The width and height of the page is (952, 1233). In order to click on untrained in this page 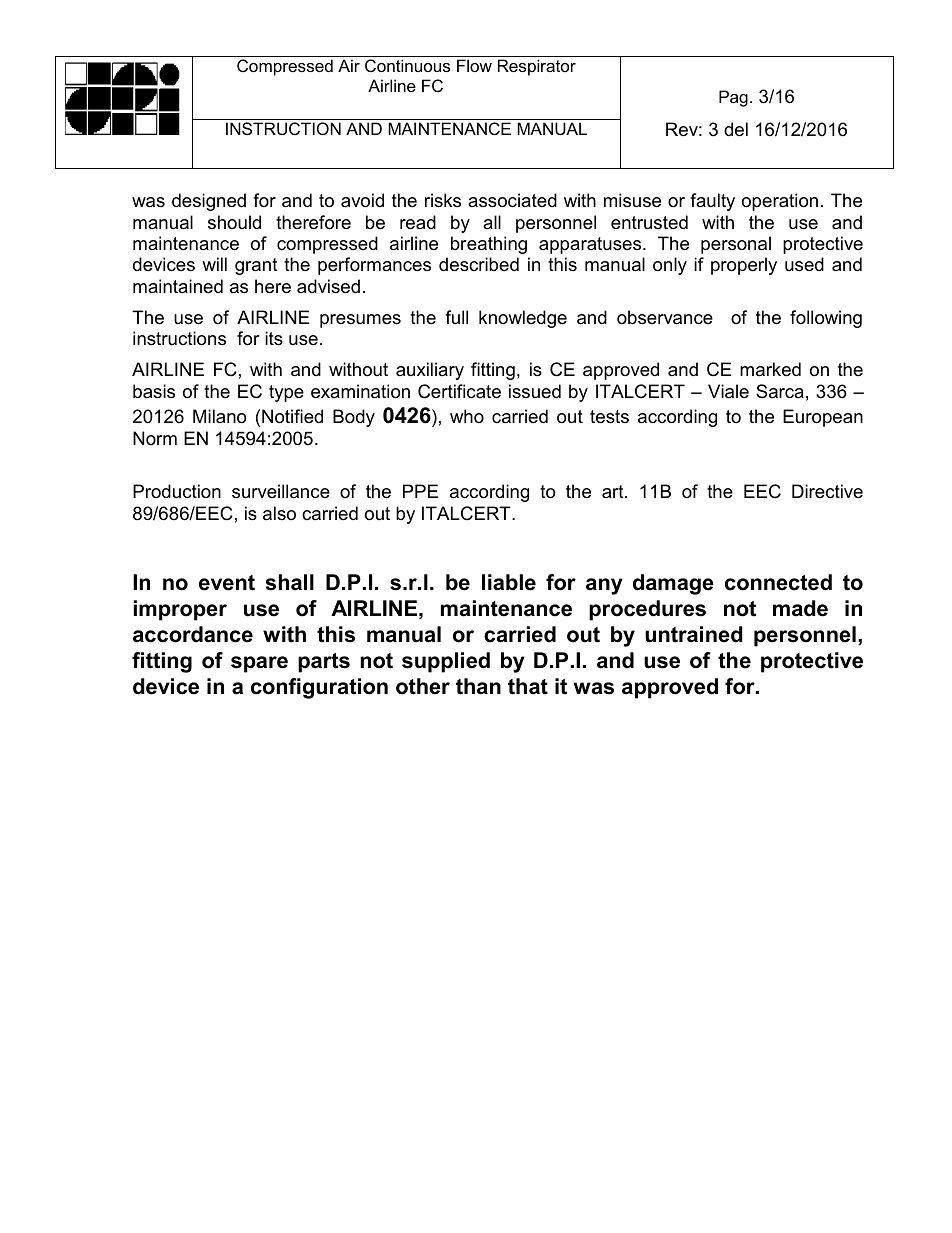, I will do `click(694, 634)`.
